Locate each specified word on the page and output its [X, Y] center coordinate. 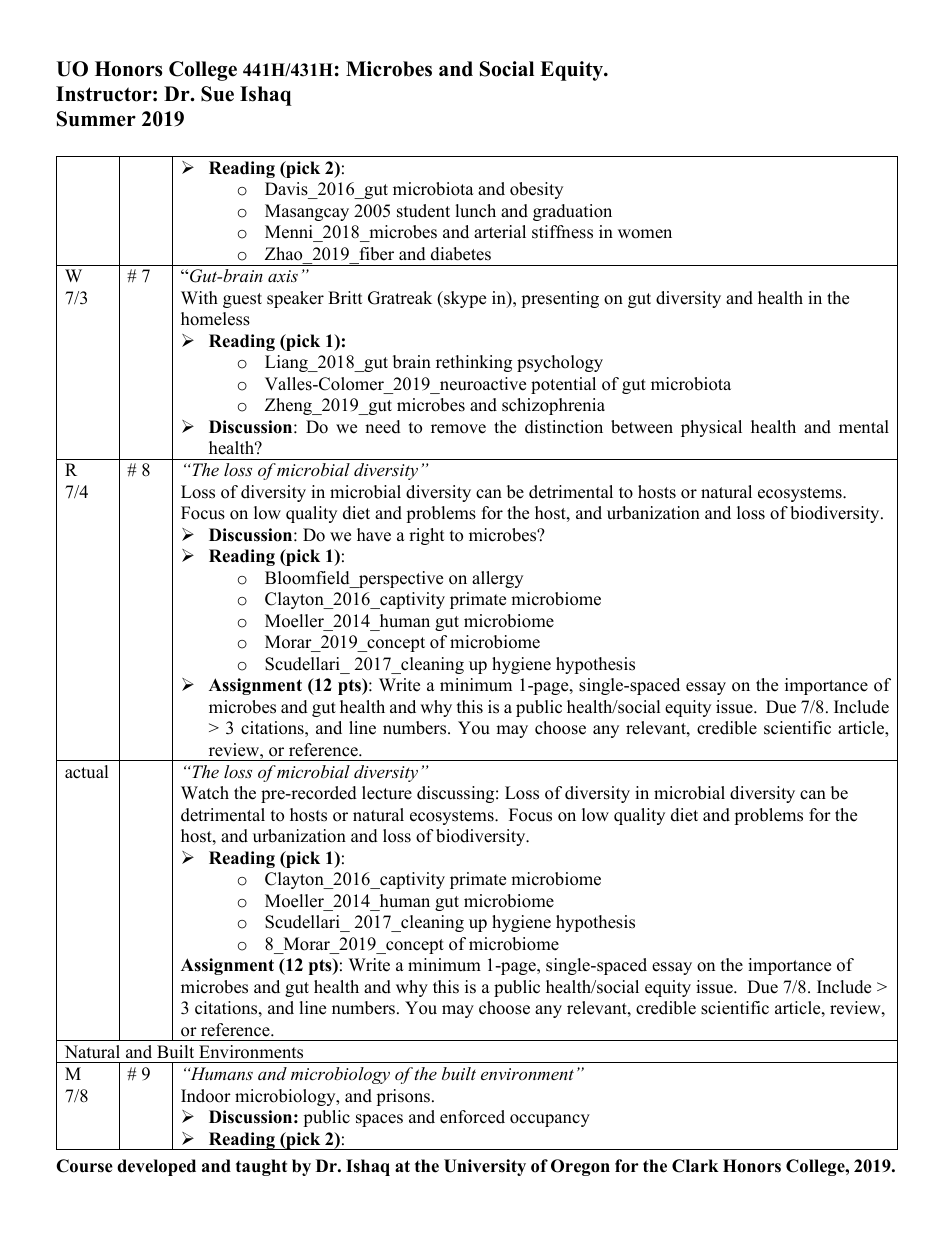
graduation [572, 212]
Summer [96, 119]
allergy [497, 579]
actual [87, 772]
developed [156, 1167]
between [642, 427]
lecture [387, 793]
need [383, 427]
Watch [205, 793]
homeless [215, 319]
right [427, 536]
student [423, 211]
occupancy [550, 1120]
